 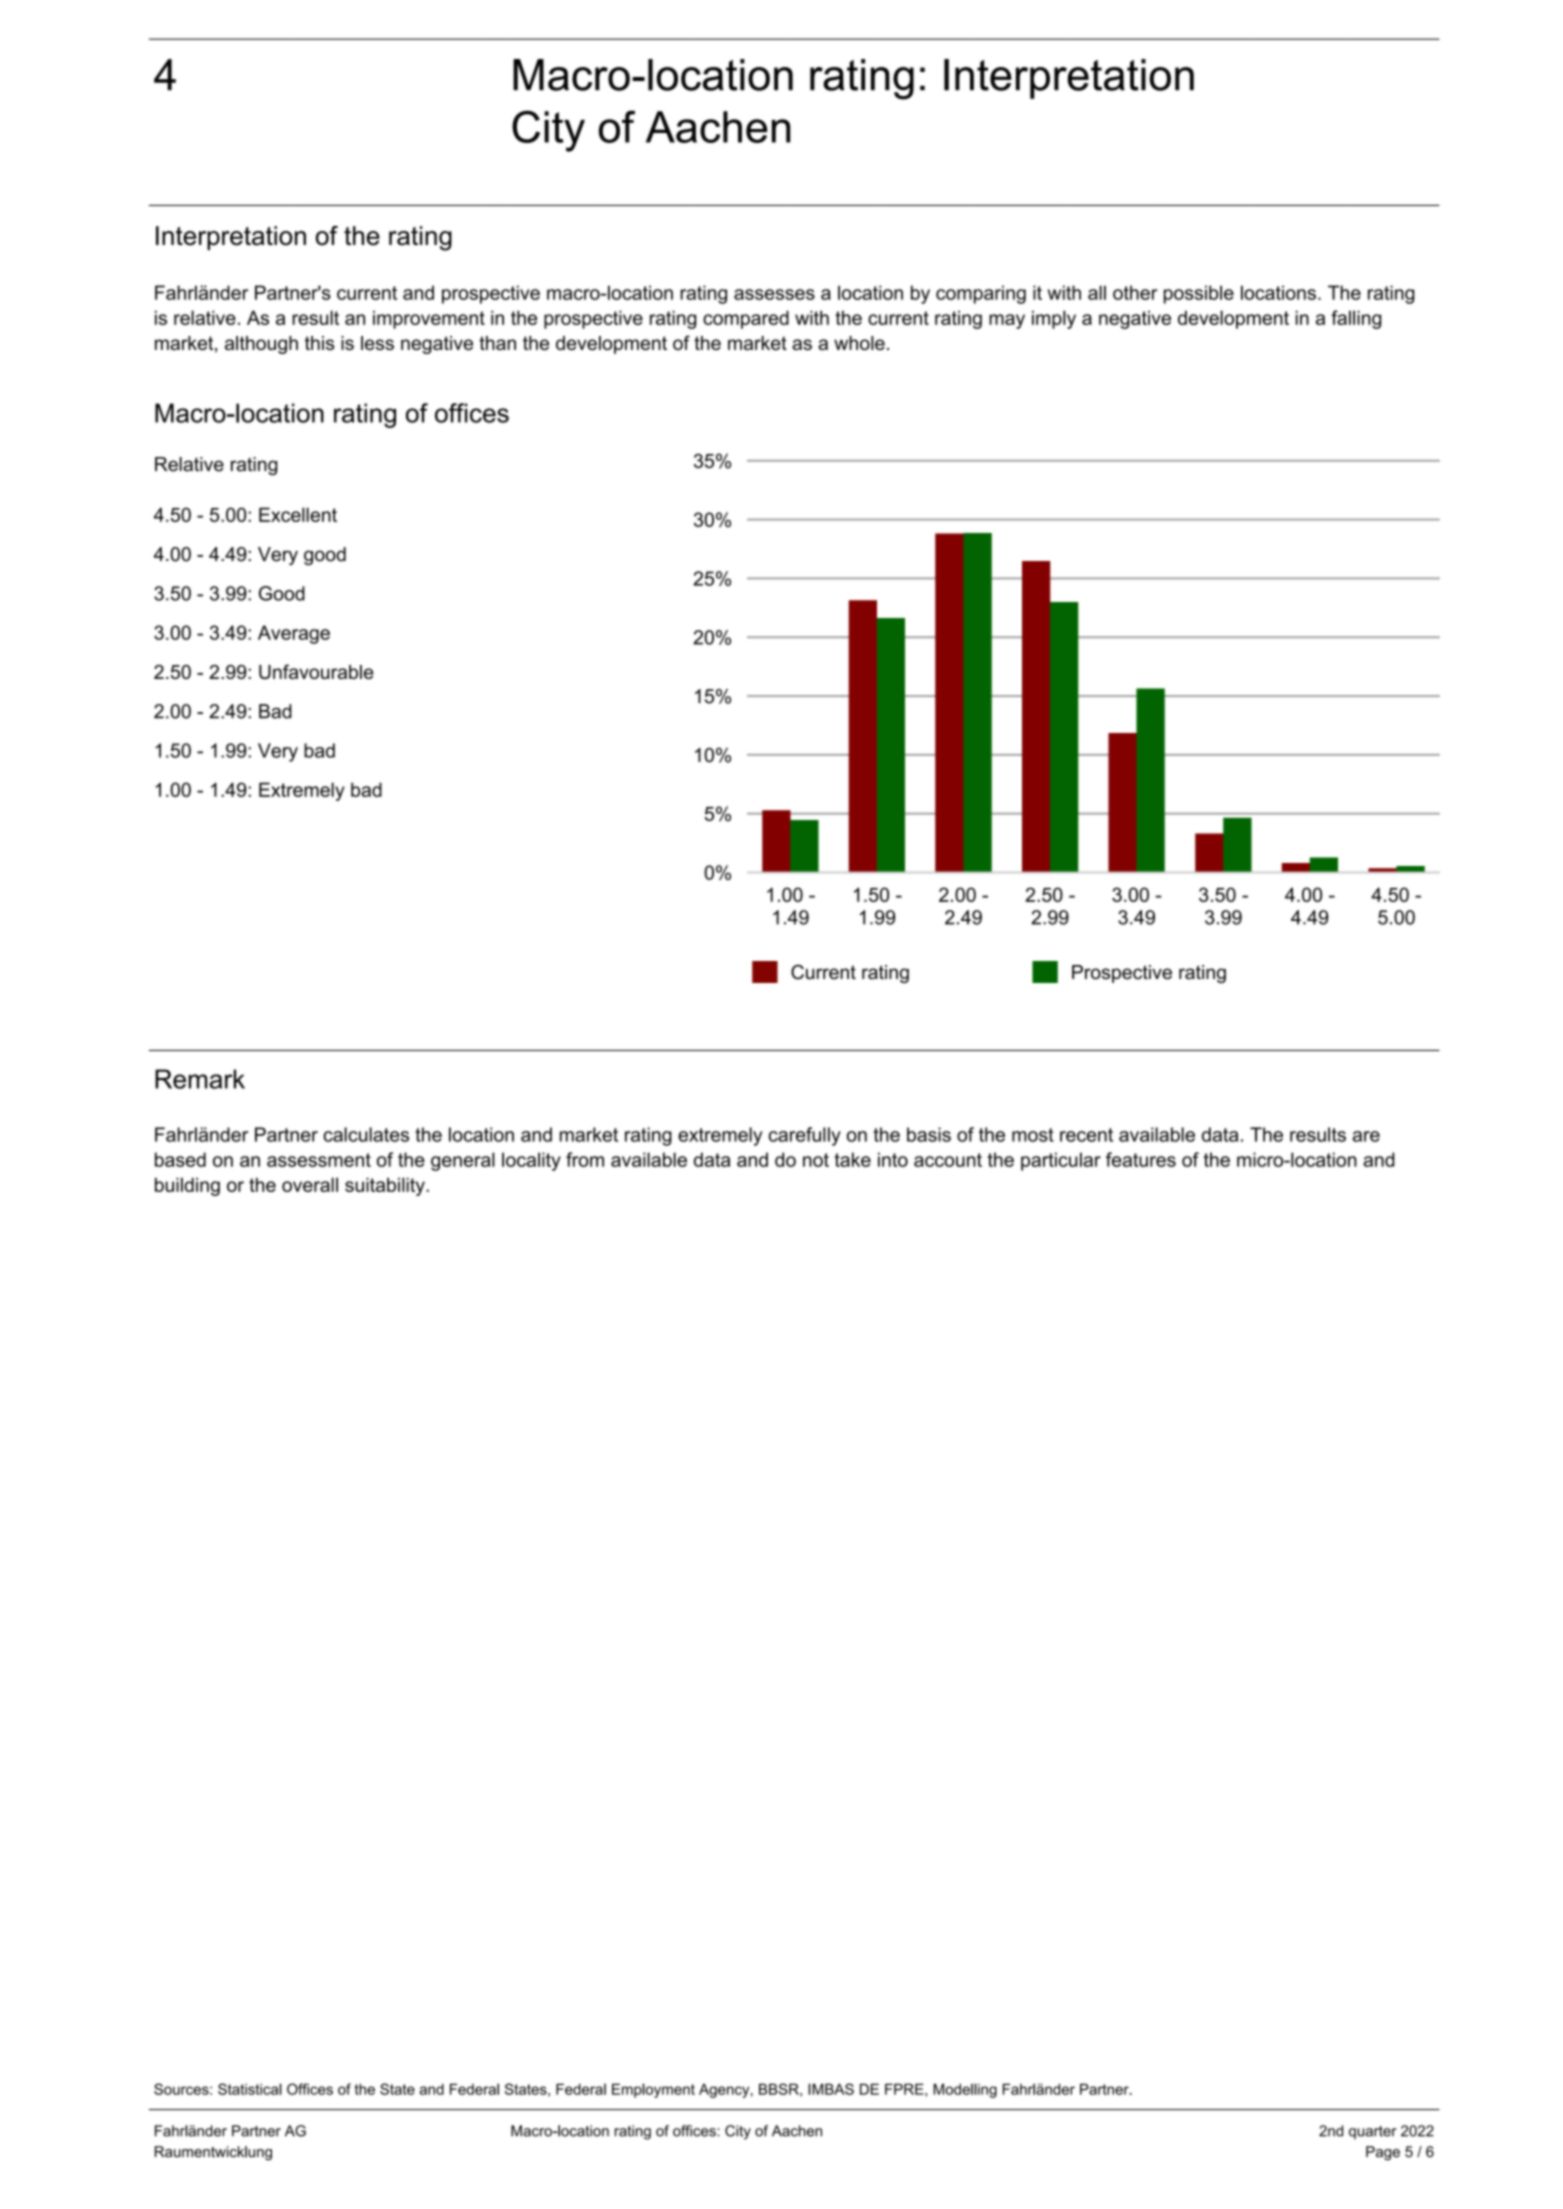 I want to click on compared, so click(x=746, y=319).
